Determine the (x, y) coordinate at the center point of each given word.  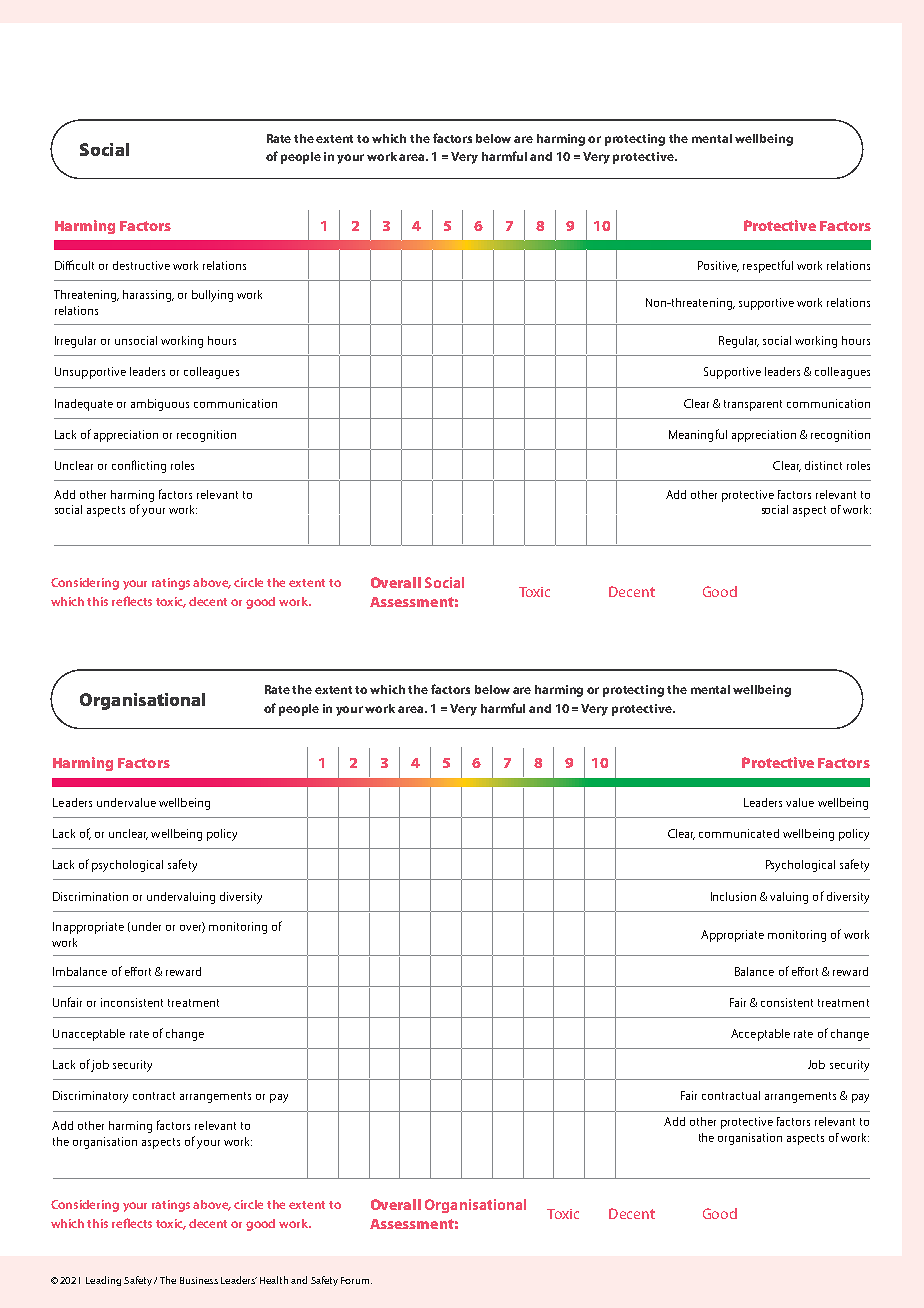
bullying (212, 296)
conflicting (139, 466)
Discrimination (90, 896)
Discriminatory (90, 1097)
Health (274, 1280)
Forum (356, 1280)
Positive (718, 266)
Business (199, 1280)
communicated (739, 833)
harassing (148, 296)
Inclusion (733, 896)
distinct (823, 465)
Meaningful (698, 435)
